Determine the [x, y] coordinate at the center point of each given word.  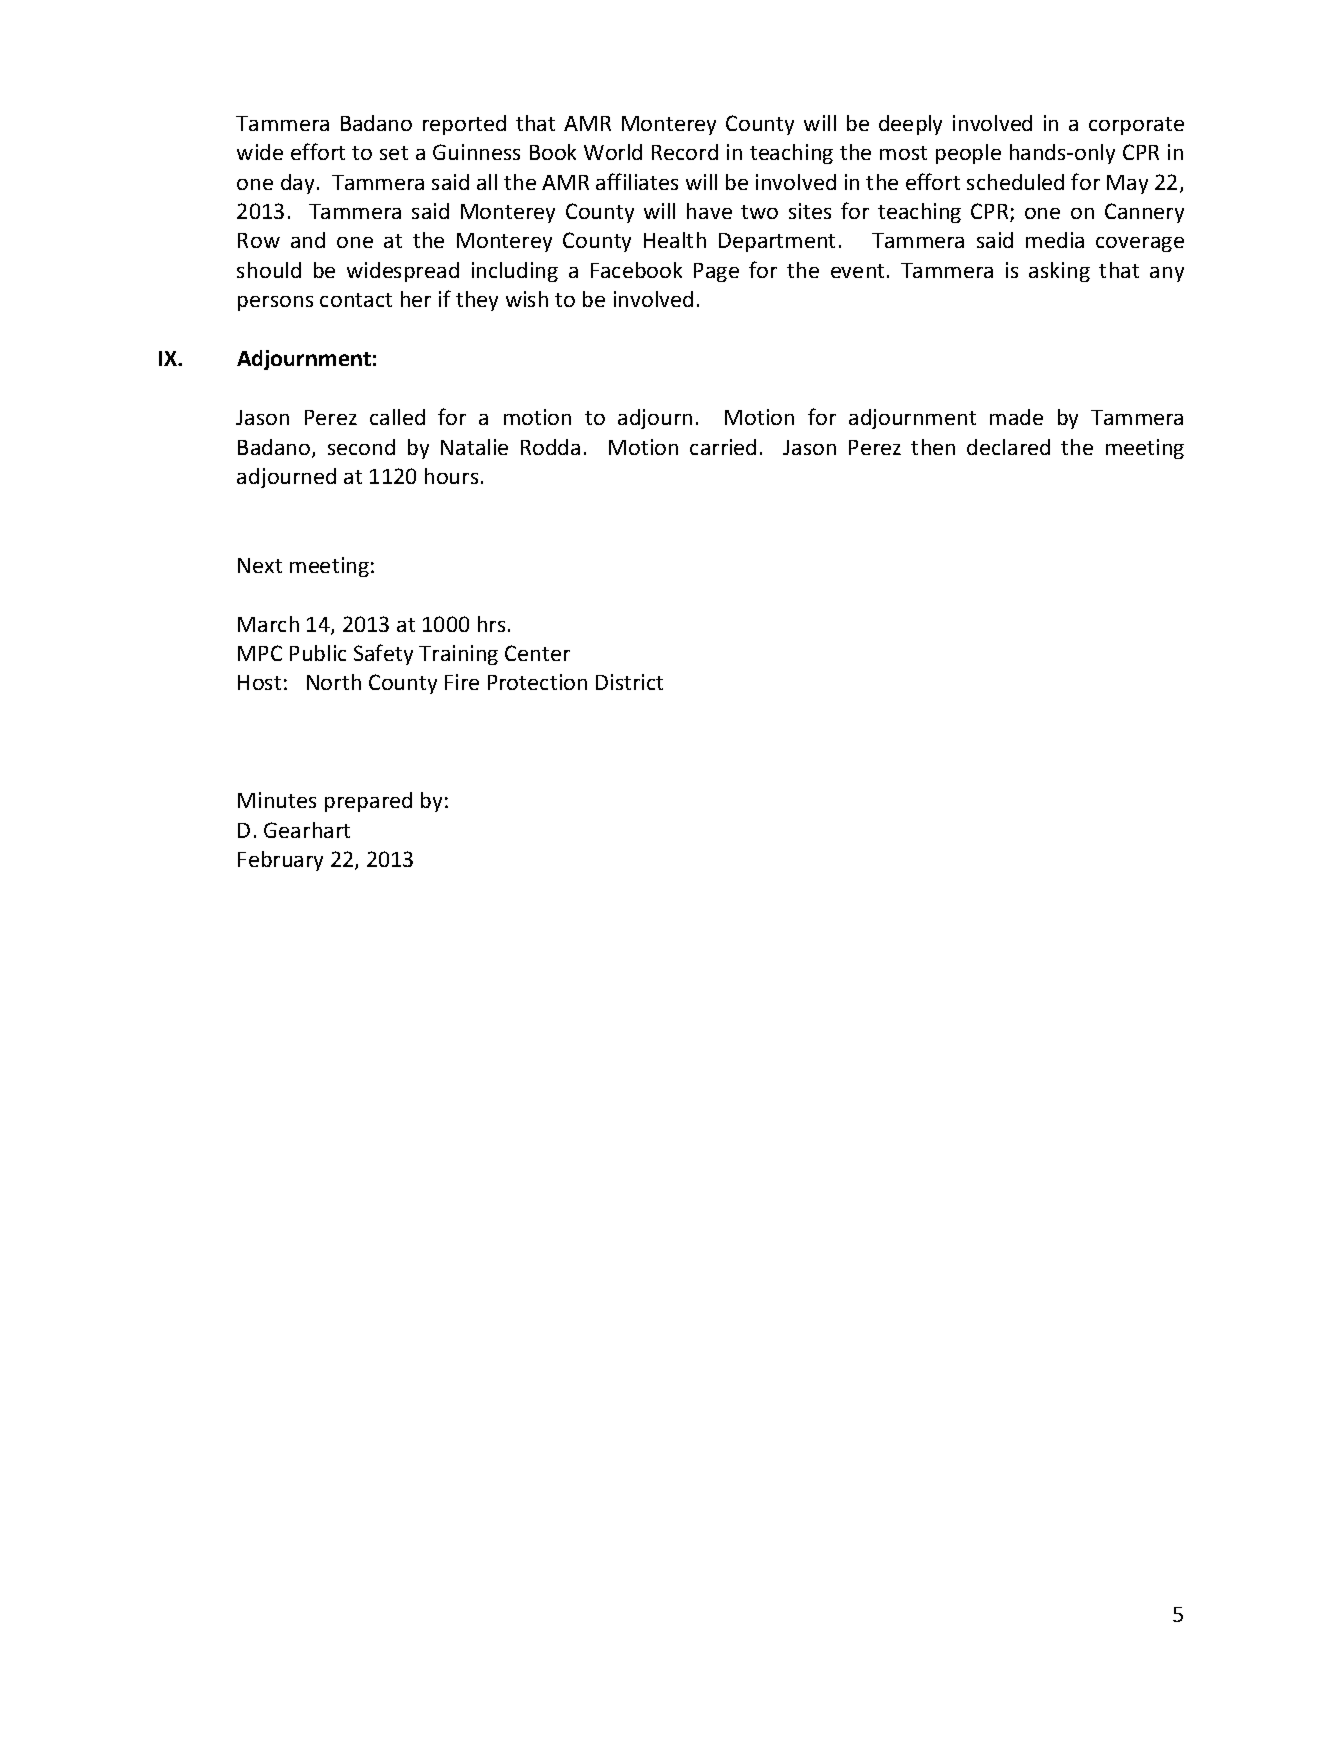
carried [723, 447]
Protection [537, 682]
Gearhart [307, 830]
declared [1008, 447]
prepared [368, 802]
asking [1059, 272]
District [629, 682]
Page [716, 272]
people [968, 154]
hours [451, 476]
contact [356, 300]
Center [537, 653]
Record [685, 152]
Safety [383, 654]
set [394, 153]
